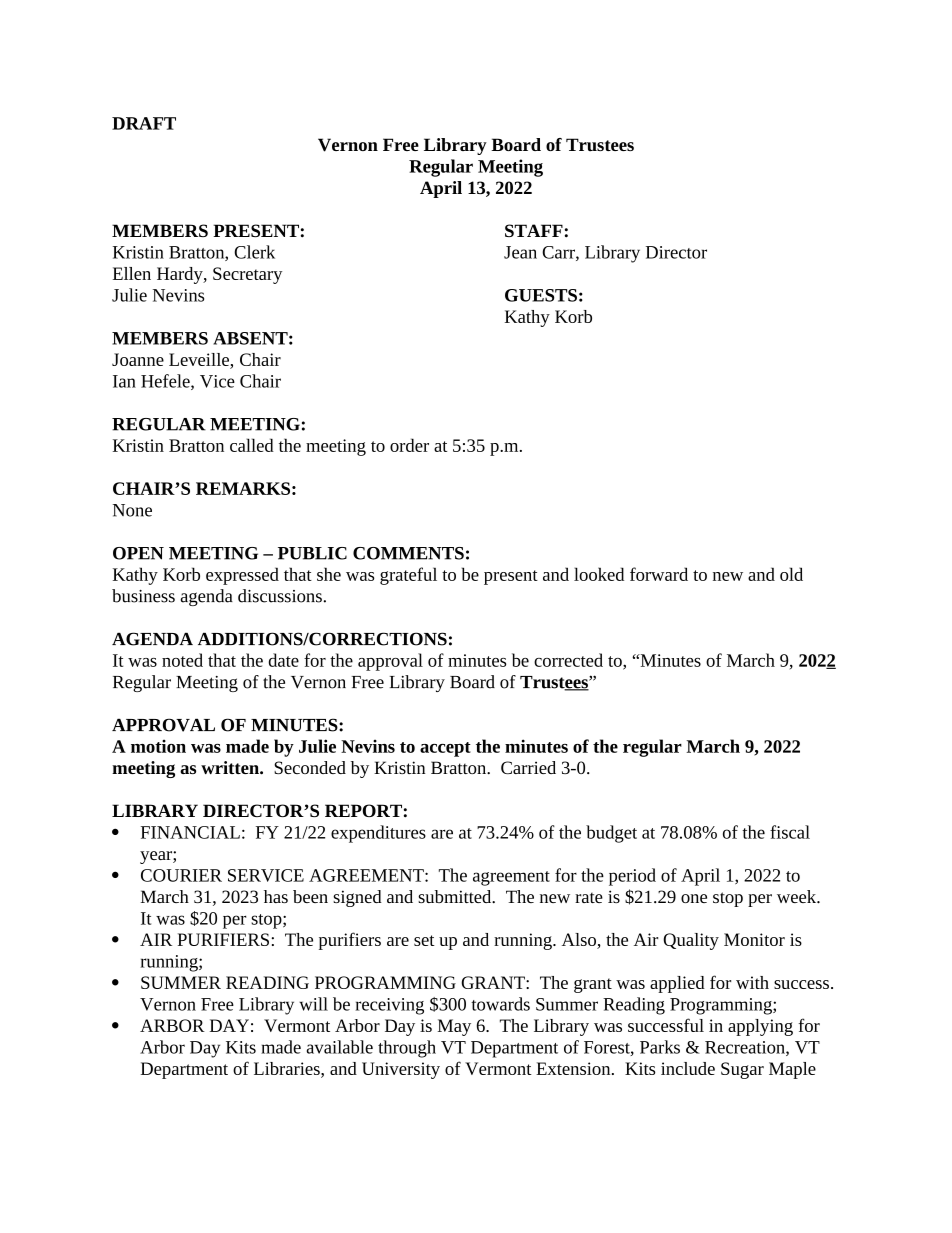 The width and height of the screenshot is (952, 1233). Describe the element at coordinates (378, 834) in the screenshot. I see `expenditures` at that location.
